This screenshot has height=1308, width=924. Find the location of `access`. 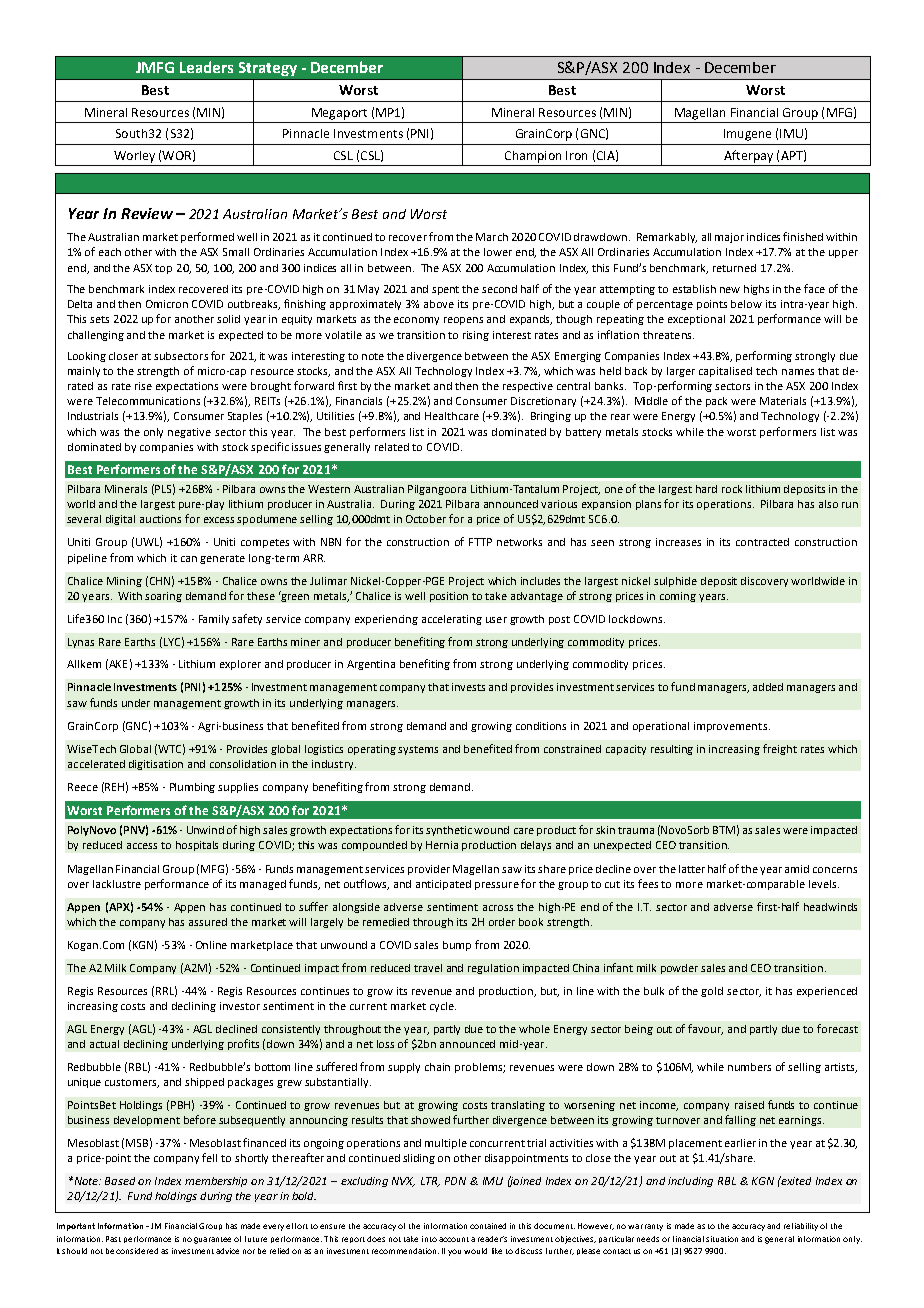

access is located at coordinates (142, 846).
